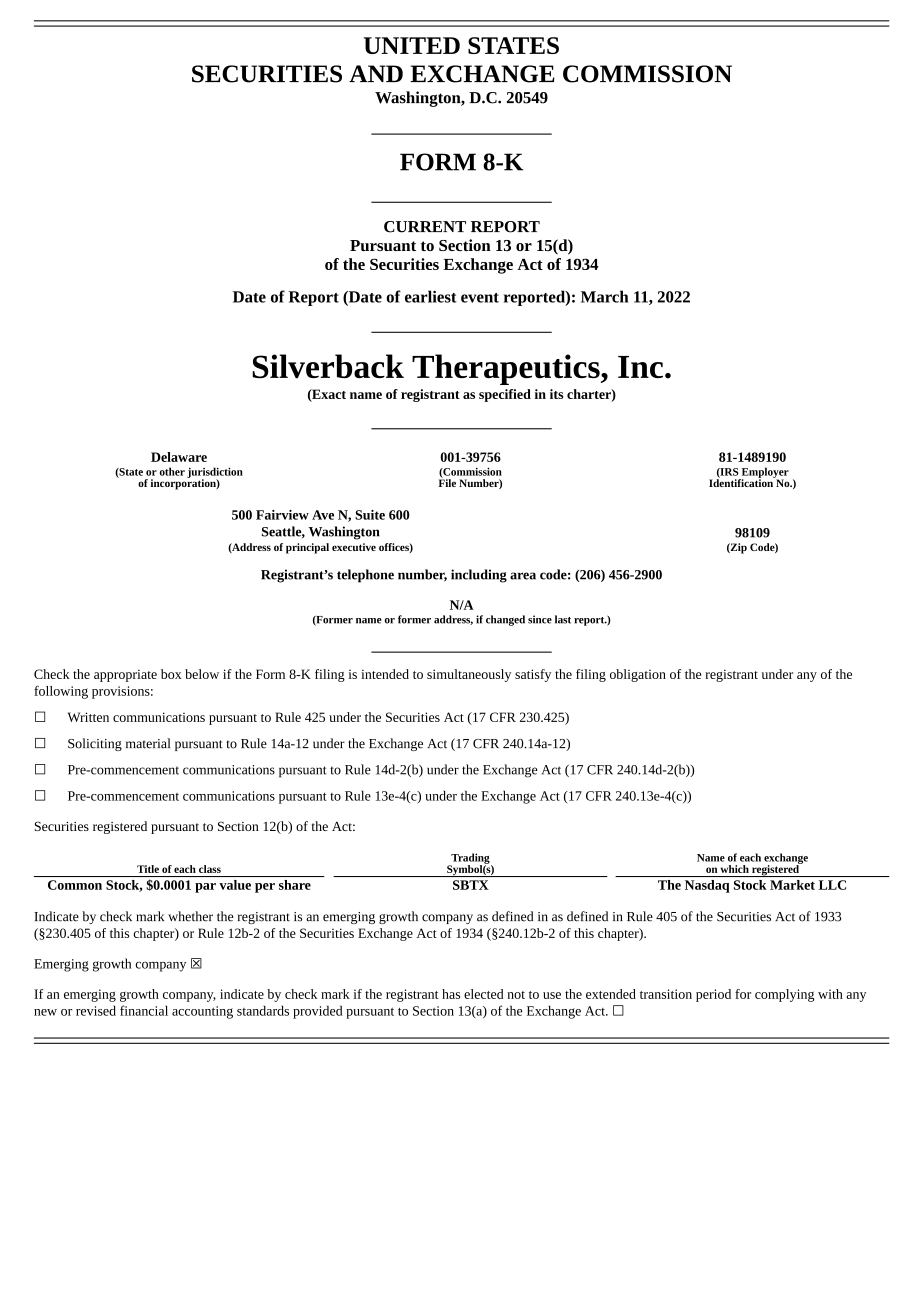 Image resolution: width=924 pixels, height=1308 pixels. Describe the element at coordinates (451, 994) in the screenshot. I see `has` at that location.
